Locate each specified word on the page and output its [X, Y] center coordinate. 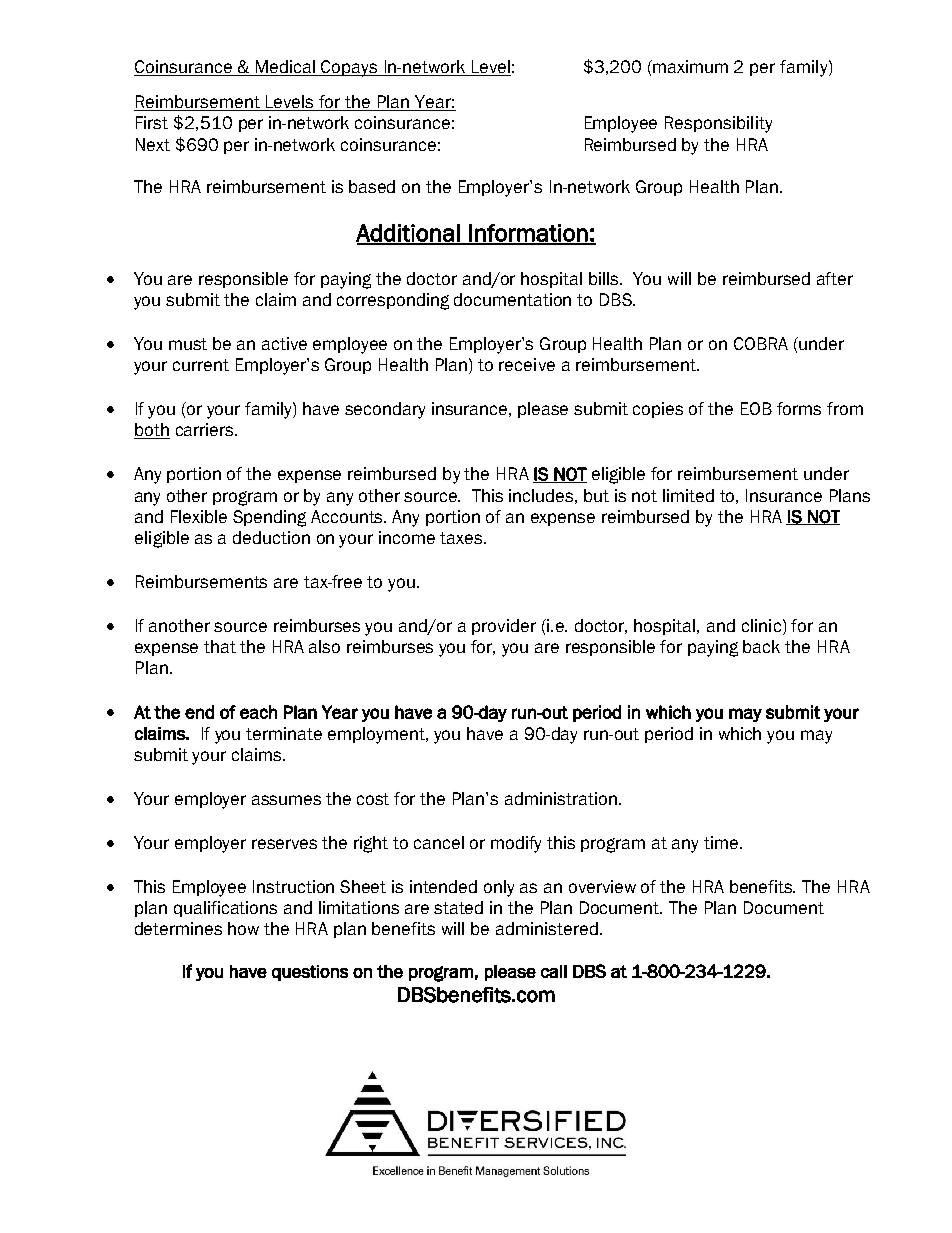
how [243, 928]
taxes [462, 538]
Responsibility [718, 124]
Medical [286, 68]
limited [688, 495]
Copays [349, 68]
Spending [269, 518]
